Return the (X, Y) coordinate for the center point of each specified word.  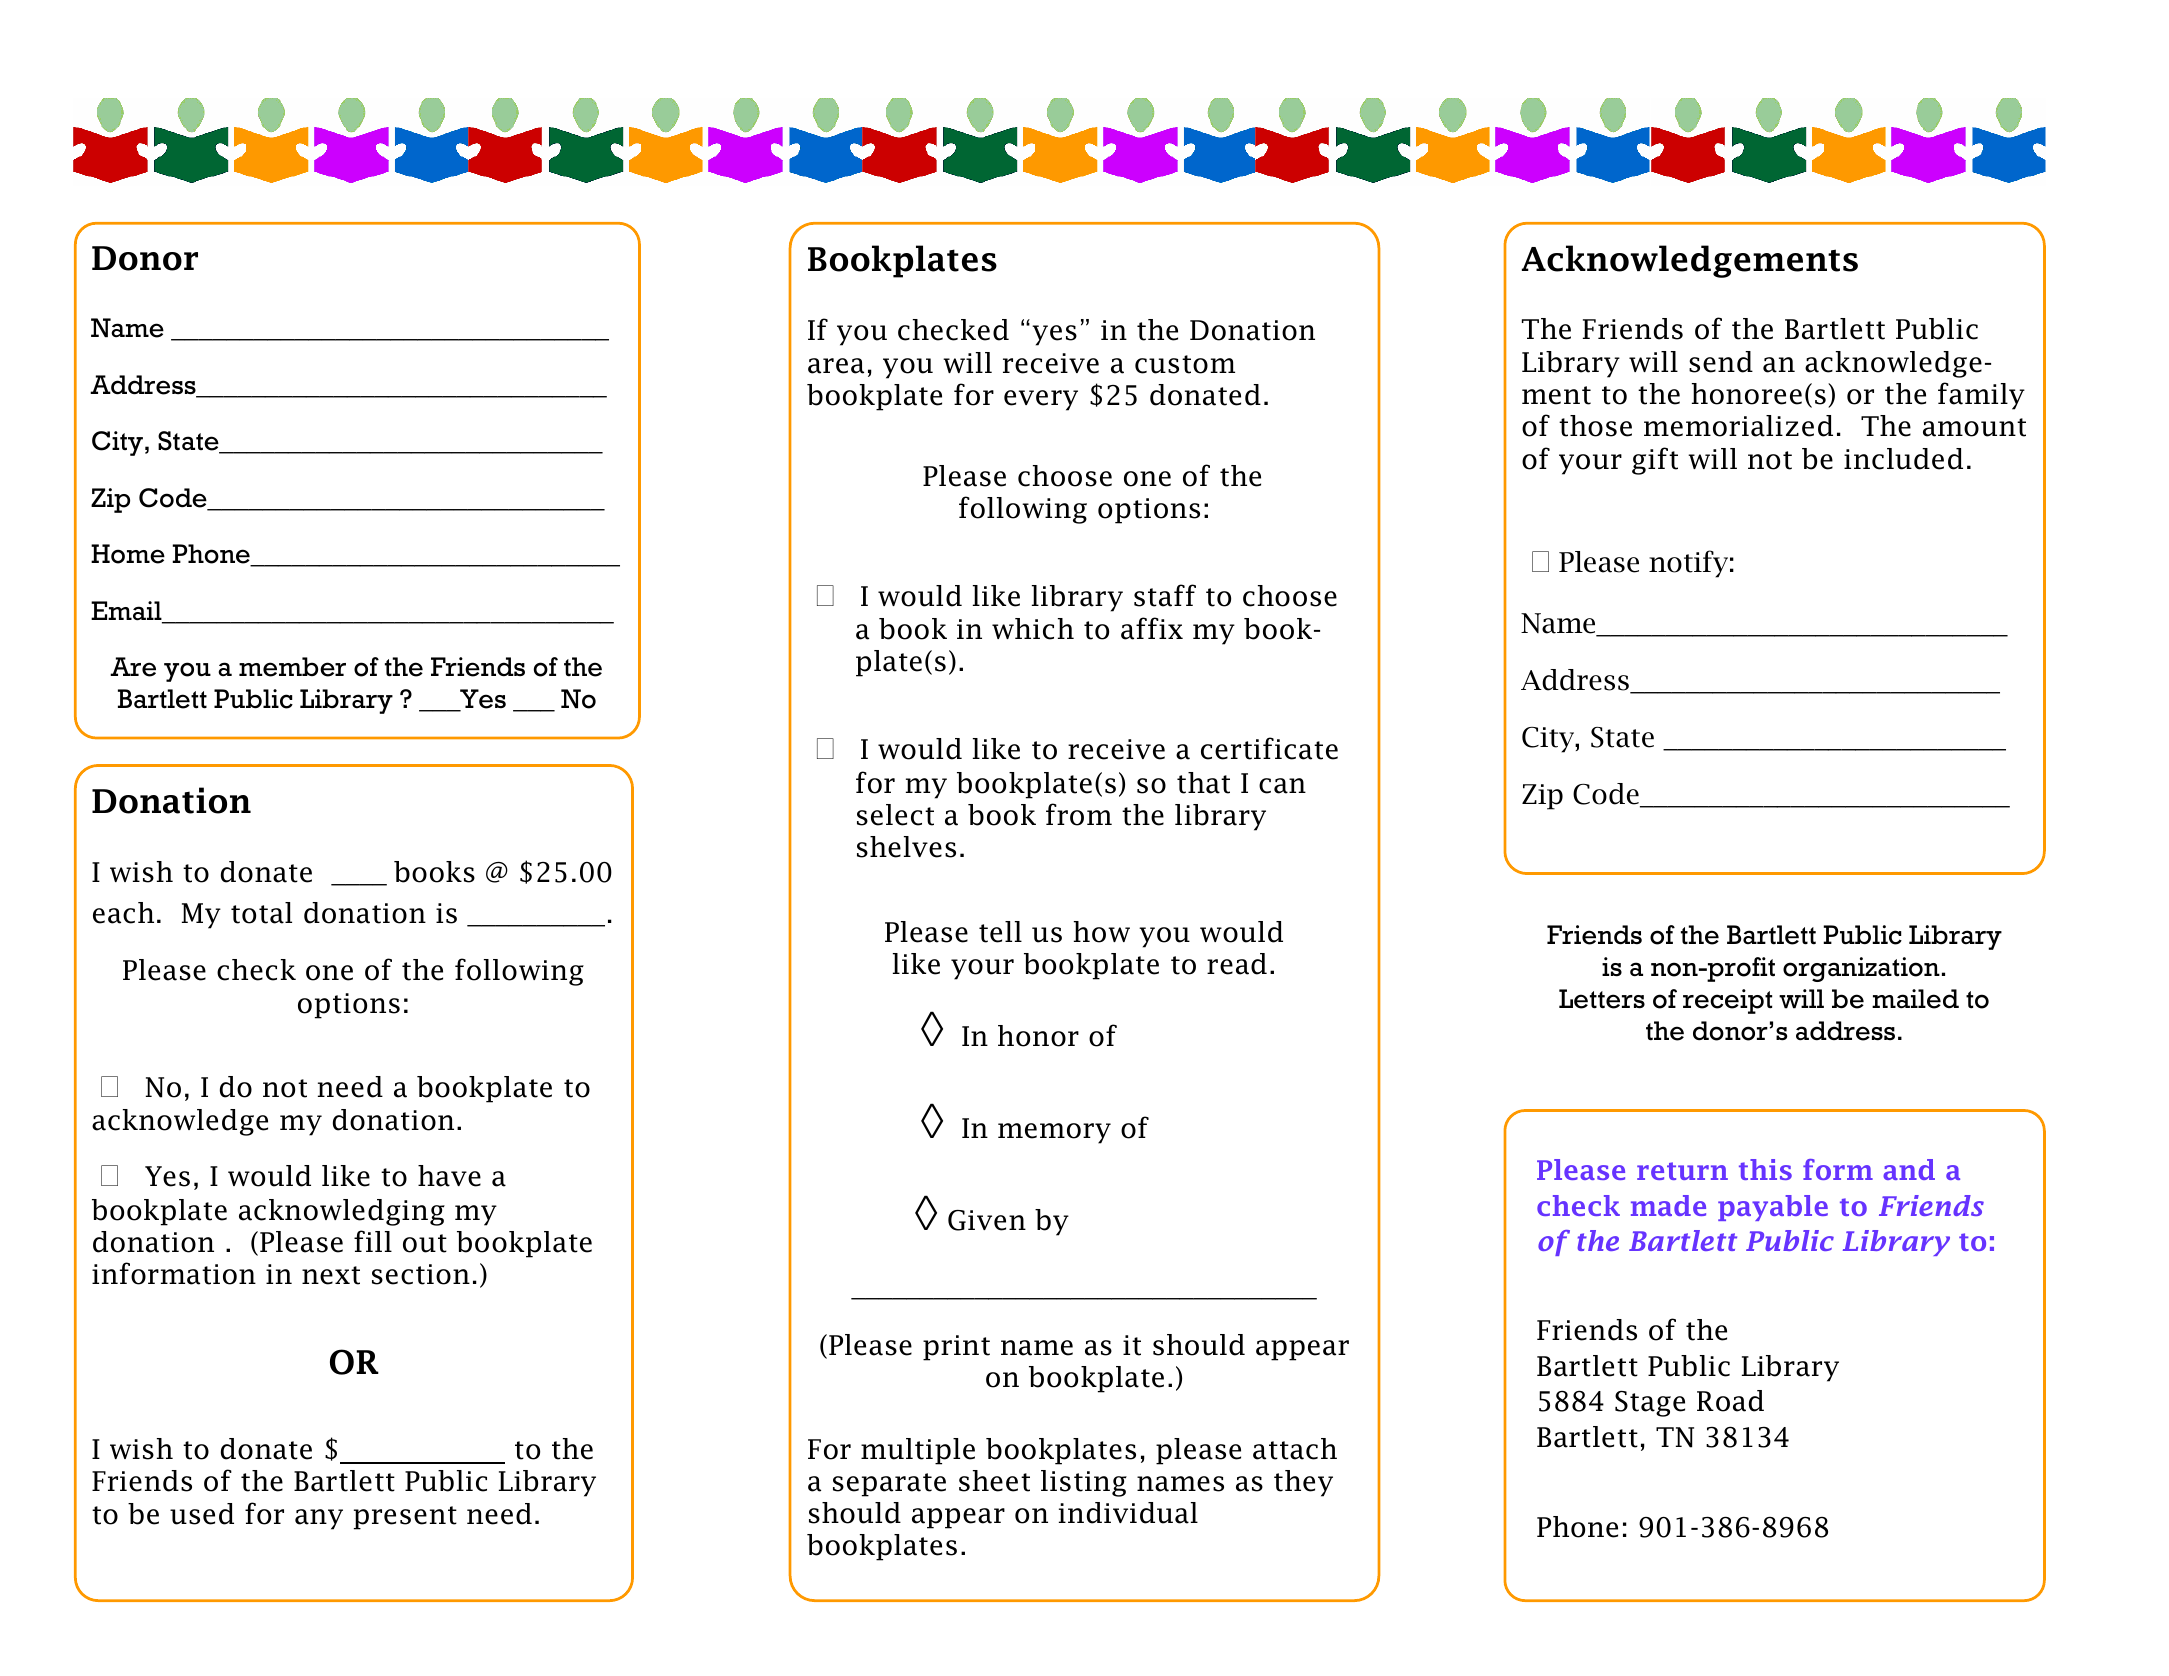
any (319, 1519)
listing (1084, 1483)
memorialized (1738, 426)
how (1102, 932)
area (836, 366)
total (261, 913)
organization (1861, 969)
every (1041, 400)
